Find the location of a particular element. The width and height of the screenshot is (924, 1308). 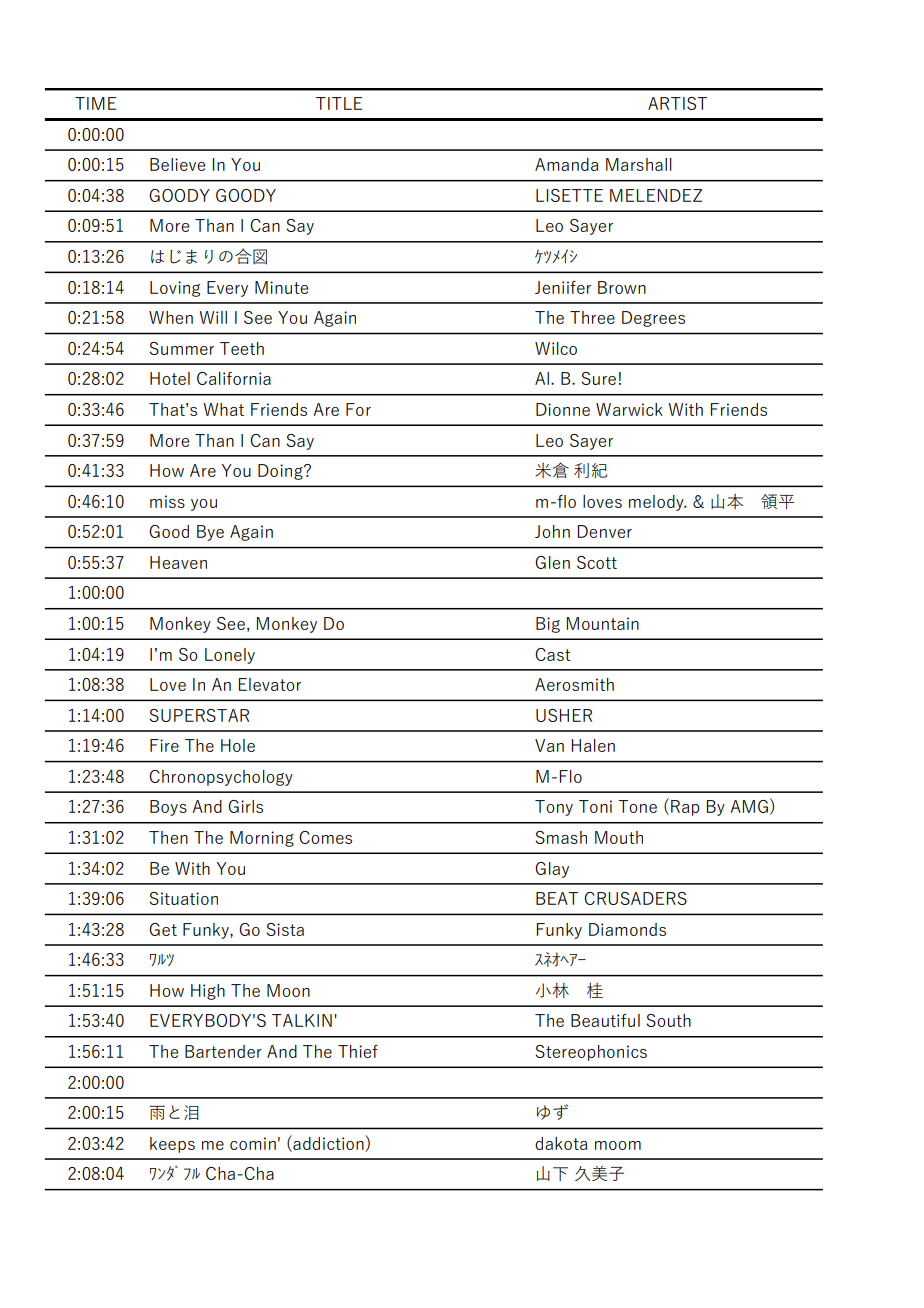

Believe is located at coordinates (177, 164).
